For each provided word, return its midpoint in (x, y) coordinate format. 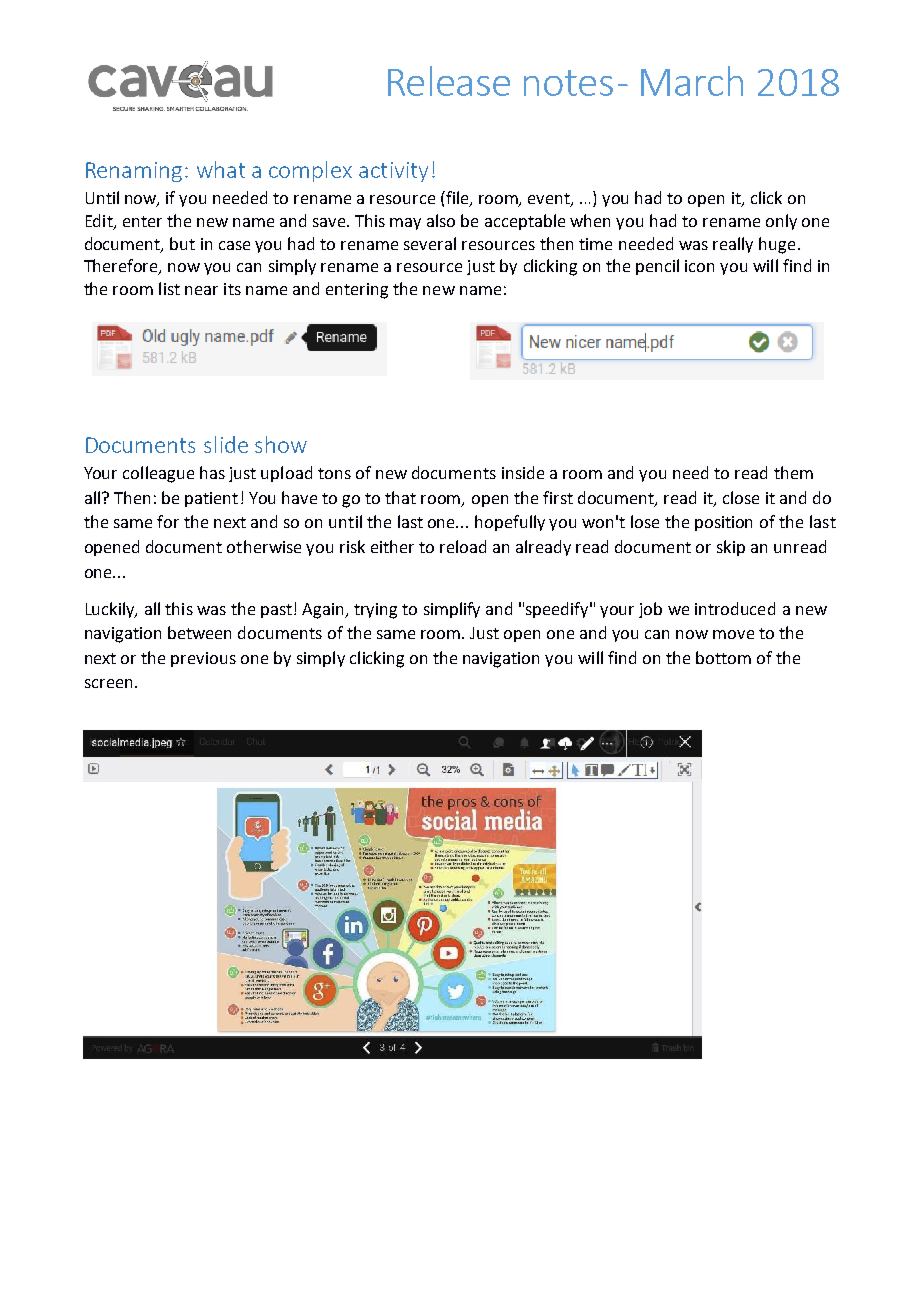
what (221, 169)
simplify (452, 610)
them (793, 472)
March (692, 81)
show (281, 444)
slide (226, 444)
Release (449, 81)
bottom (723, 657)
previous (203, 659)
